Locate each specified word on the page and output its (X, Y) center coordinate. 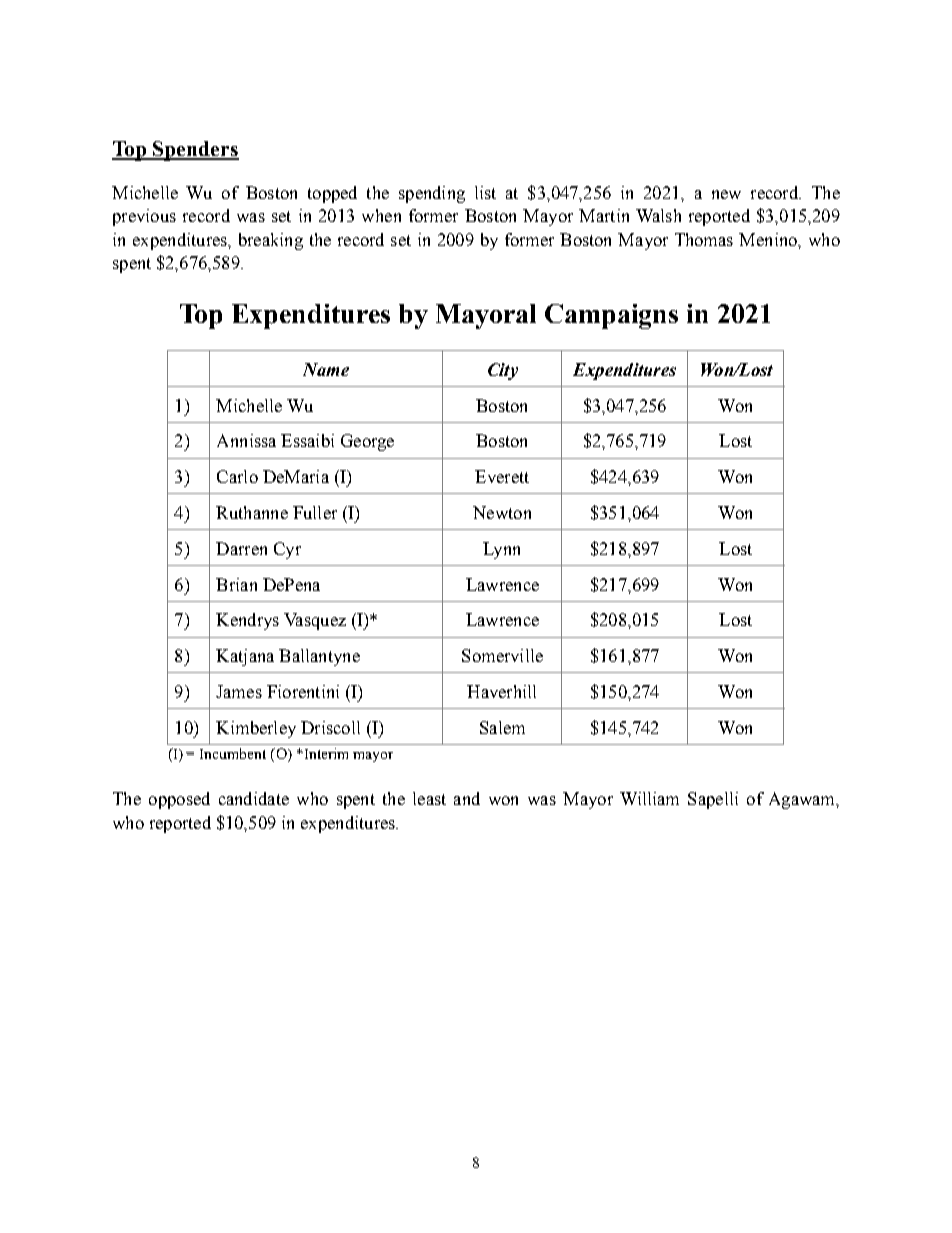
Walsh (658, 215)
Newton (502, 512)
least (429, 798)
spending (432, 194)
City (503, 371)
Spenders (195, 151)
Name (326, 369)
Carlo (237, 476)
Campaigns (611, 316)
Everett (502, 476)
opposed (179, 800)
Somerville (502, 655)
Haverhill (501, 691)
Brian (236, 584)
